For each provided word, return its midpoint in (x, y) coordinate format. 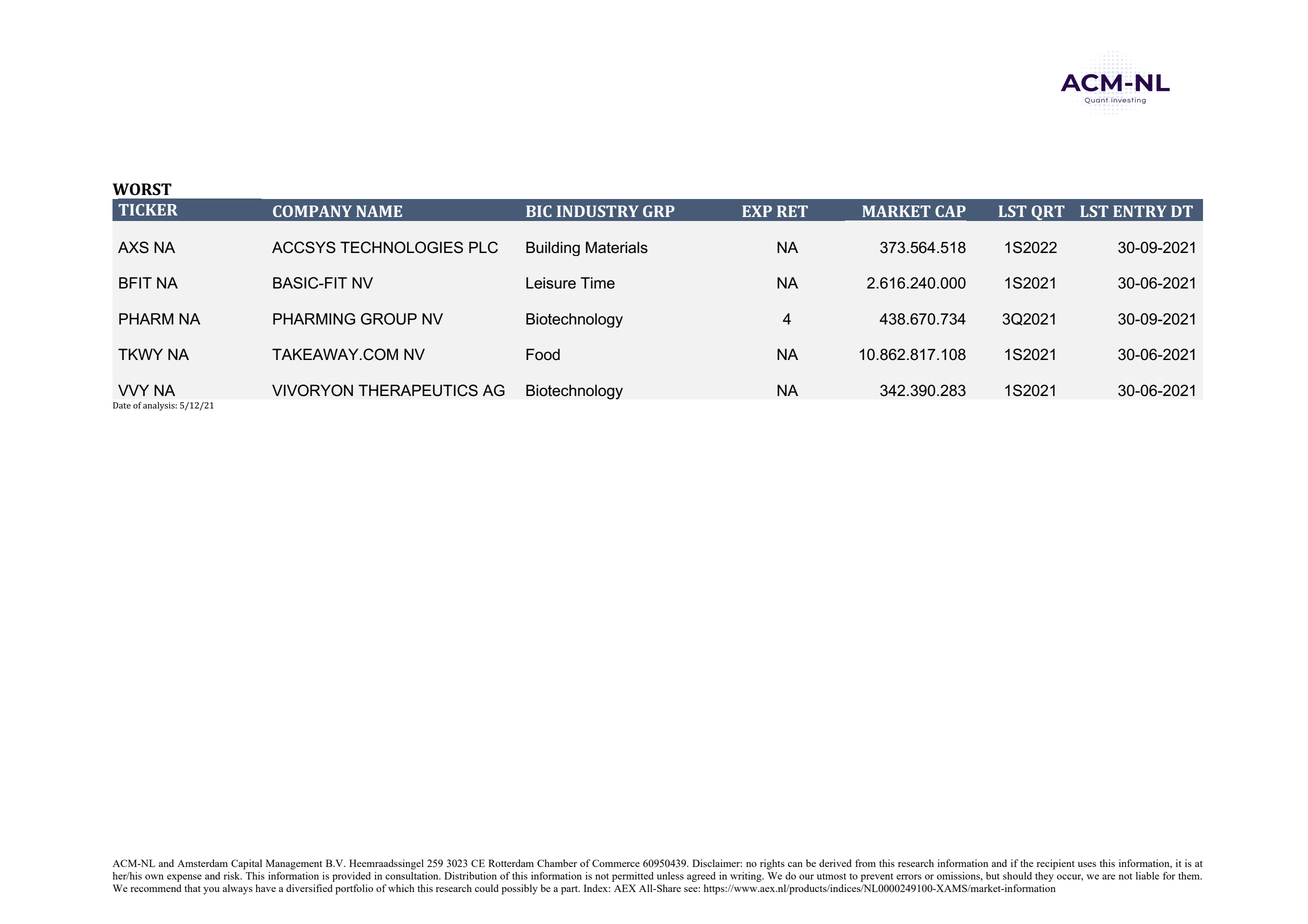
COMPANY (312, 211)
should (1017, 876)
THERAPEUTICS (418, 390)
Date (122, 405)
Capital (246, 864)
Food (543, 354)
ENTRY (1139, 211)
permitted (633, 877)
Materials (617, 247)
